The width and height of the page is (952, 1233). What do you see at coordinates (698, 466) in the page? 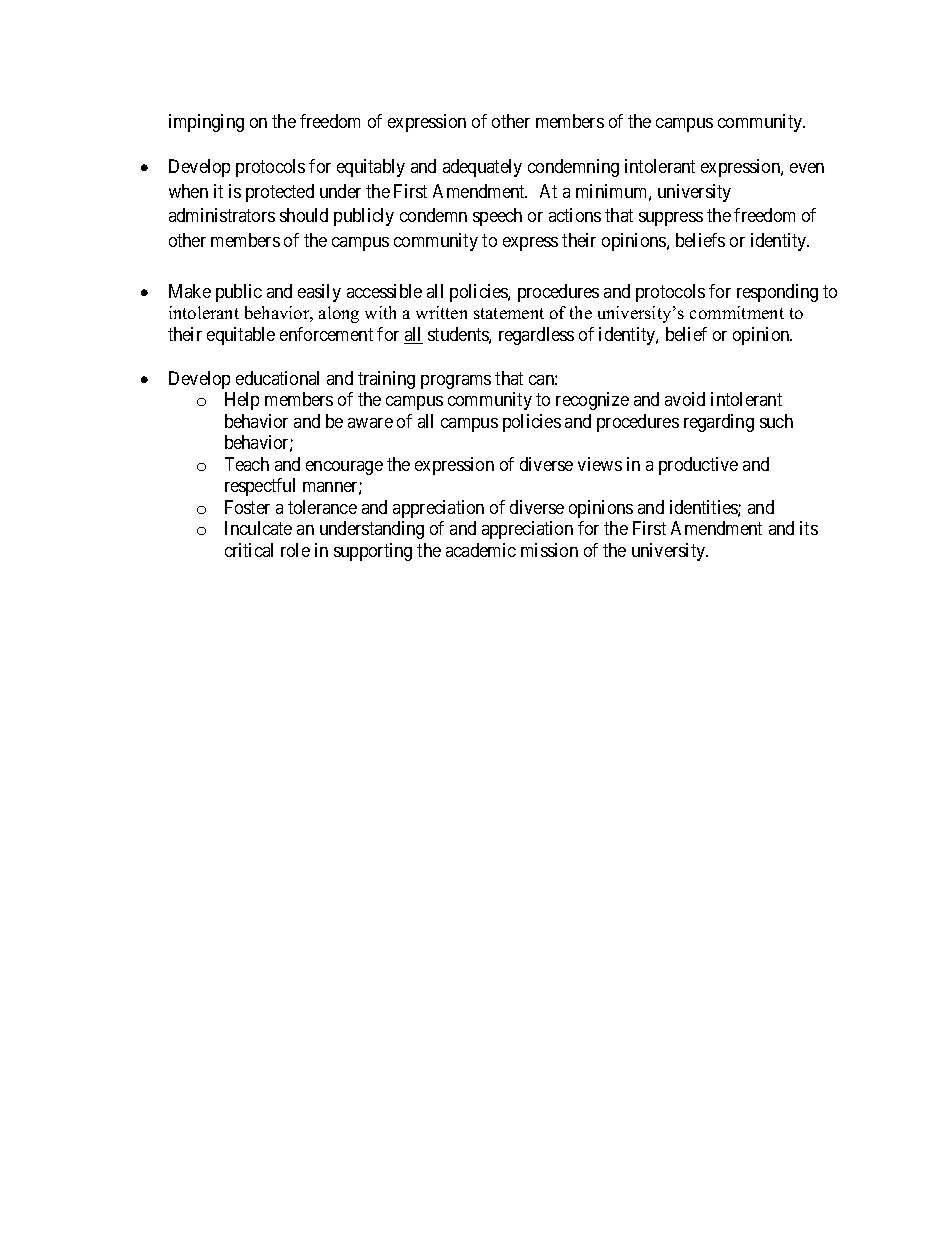
I see `productive` at bounding box center [698, 466].
